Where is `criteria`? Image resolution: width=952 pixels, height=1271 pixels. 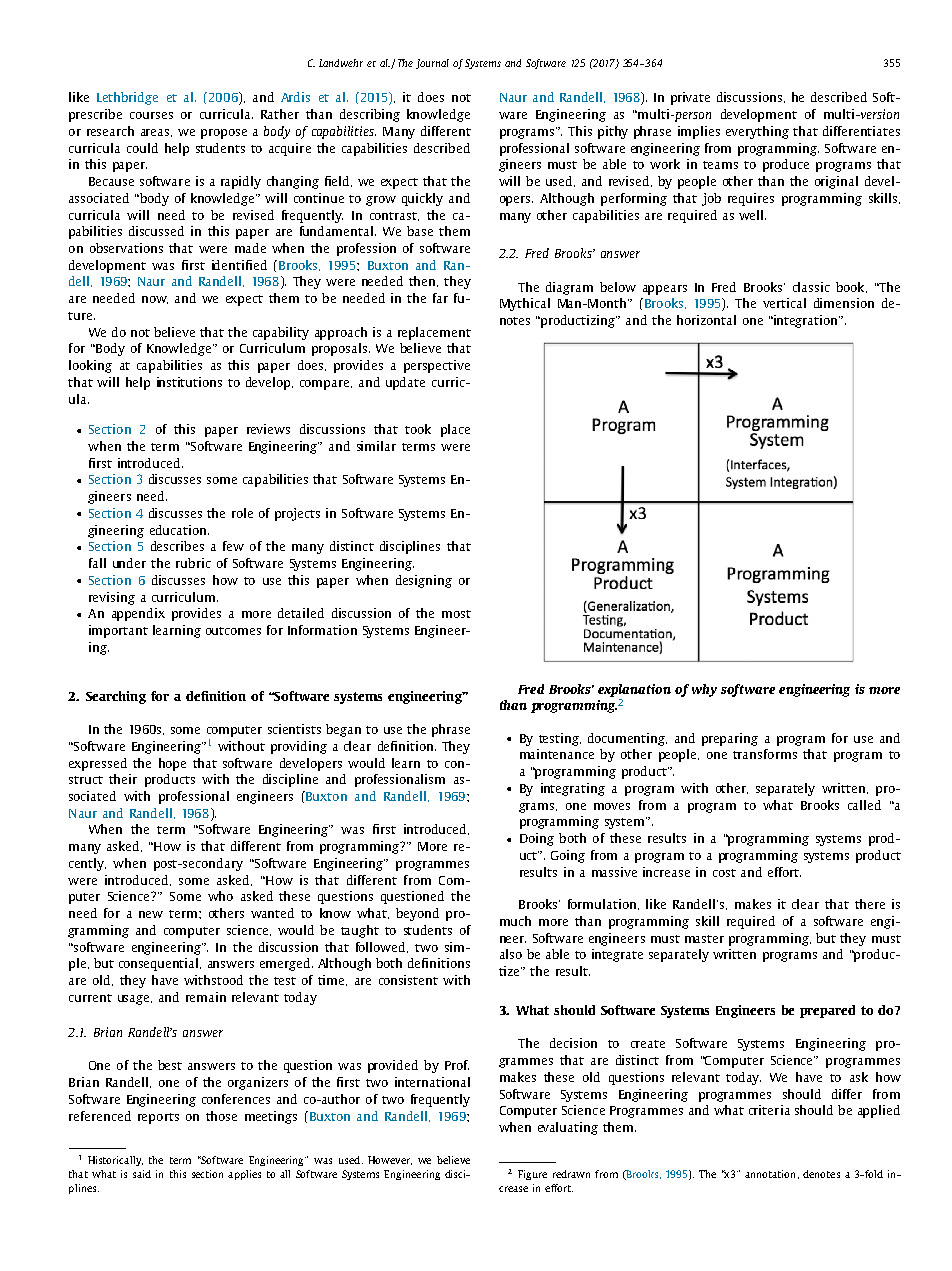
criteria is located at coordinates (769, 1110).
